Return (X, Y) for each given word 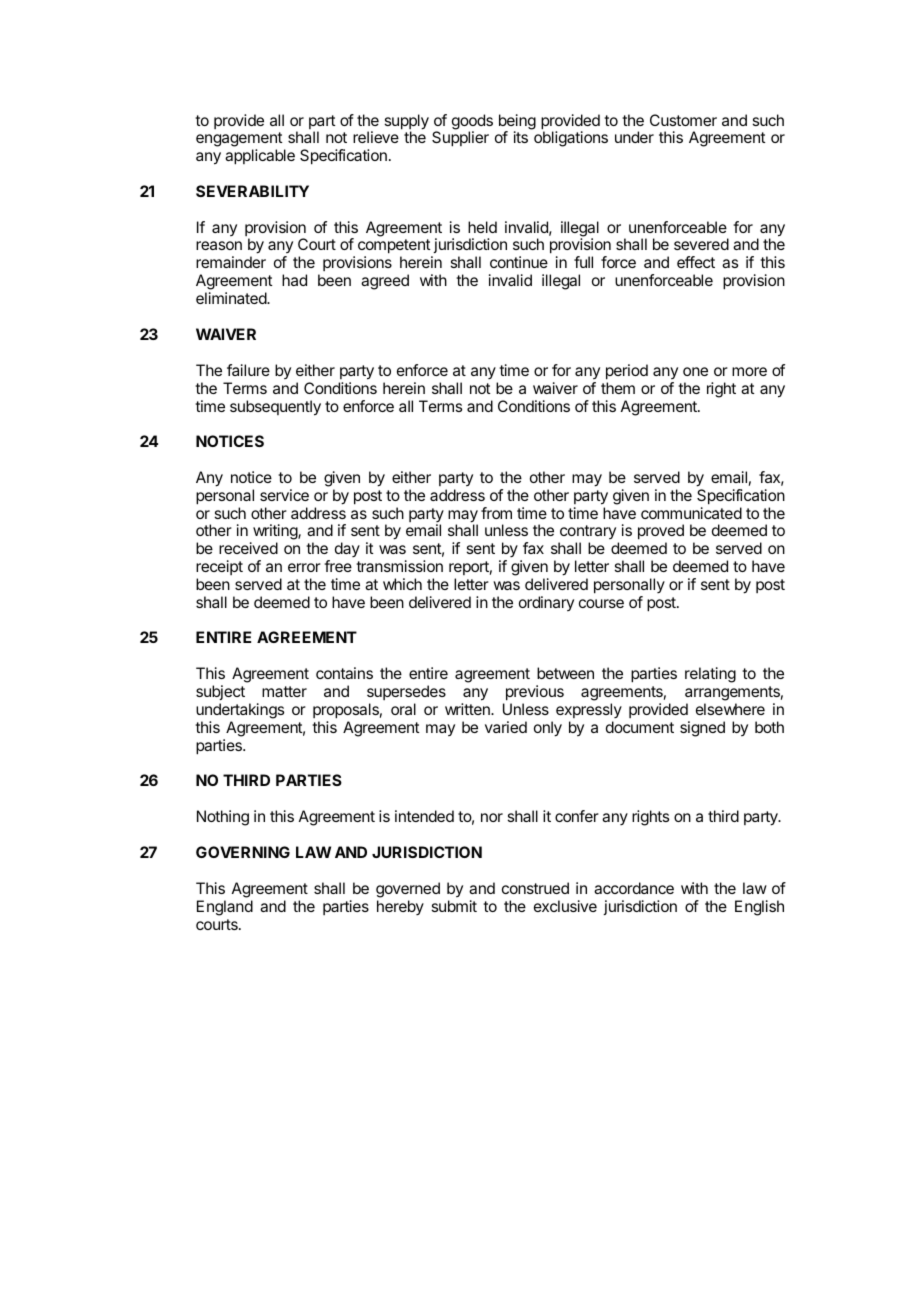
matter (284, 691)
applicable (260, 157)
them (618, 388)
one (695, 371)
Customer (683, 120)
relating (710, 675)
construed (535, 888)
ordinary (546, 603)
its (521, 137)
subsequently (275, 408)
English (759, 908)
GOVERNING (243, 852)
